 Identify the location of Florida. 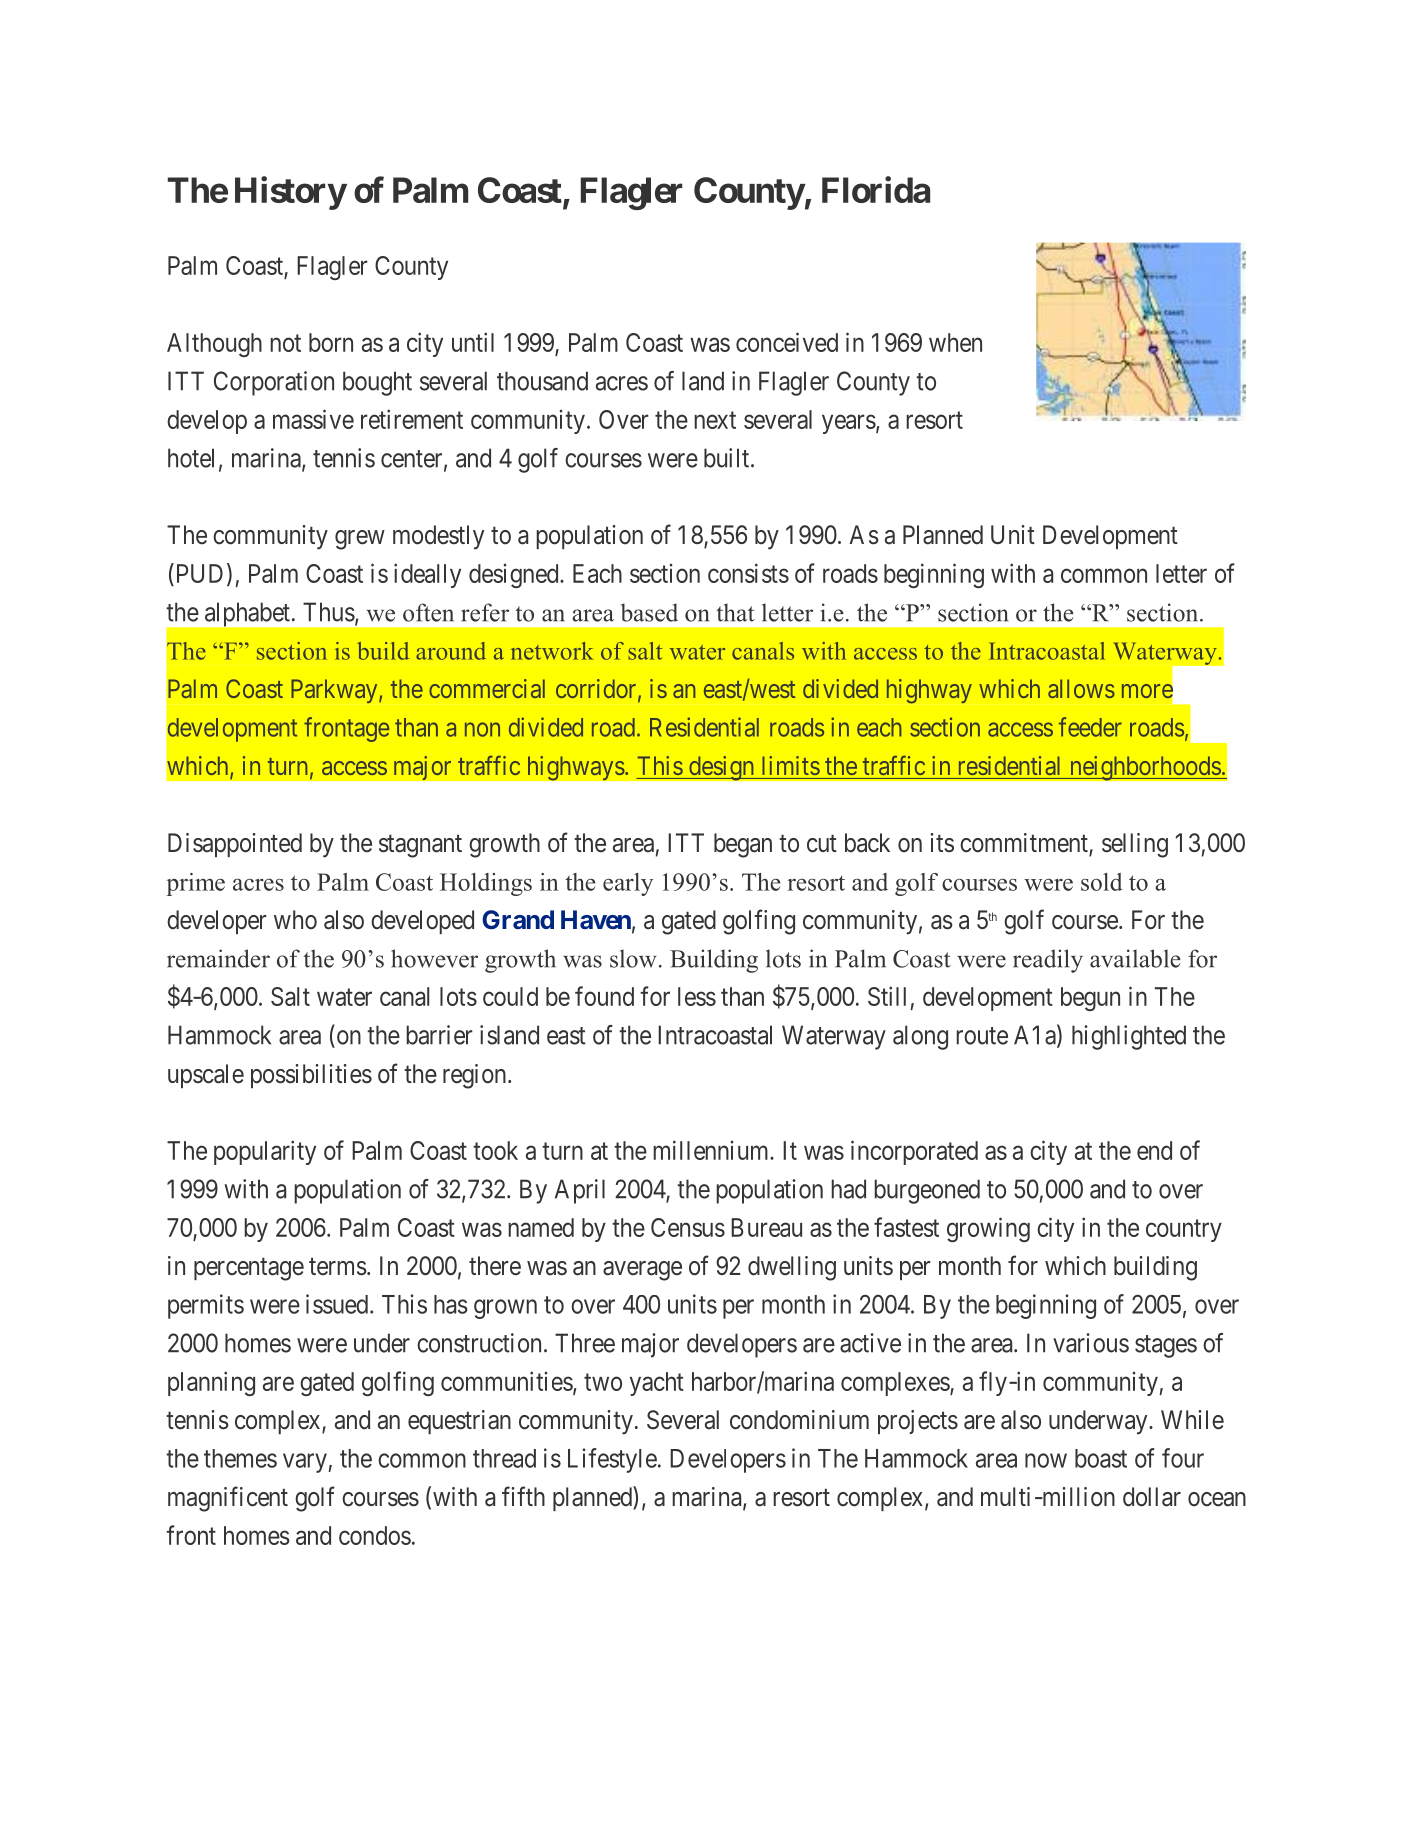
(876, 189).
